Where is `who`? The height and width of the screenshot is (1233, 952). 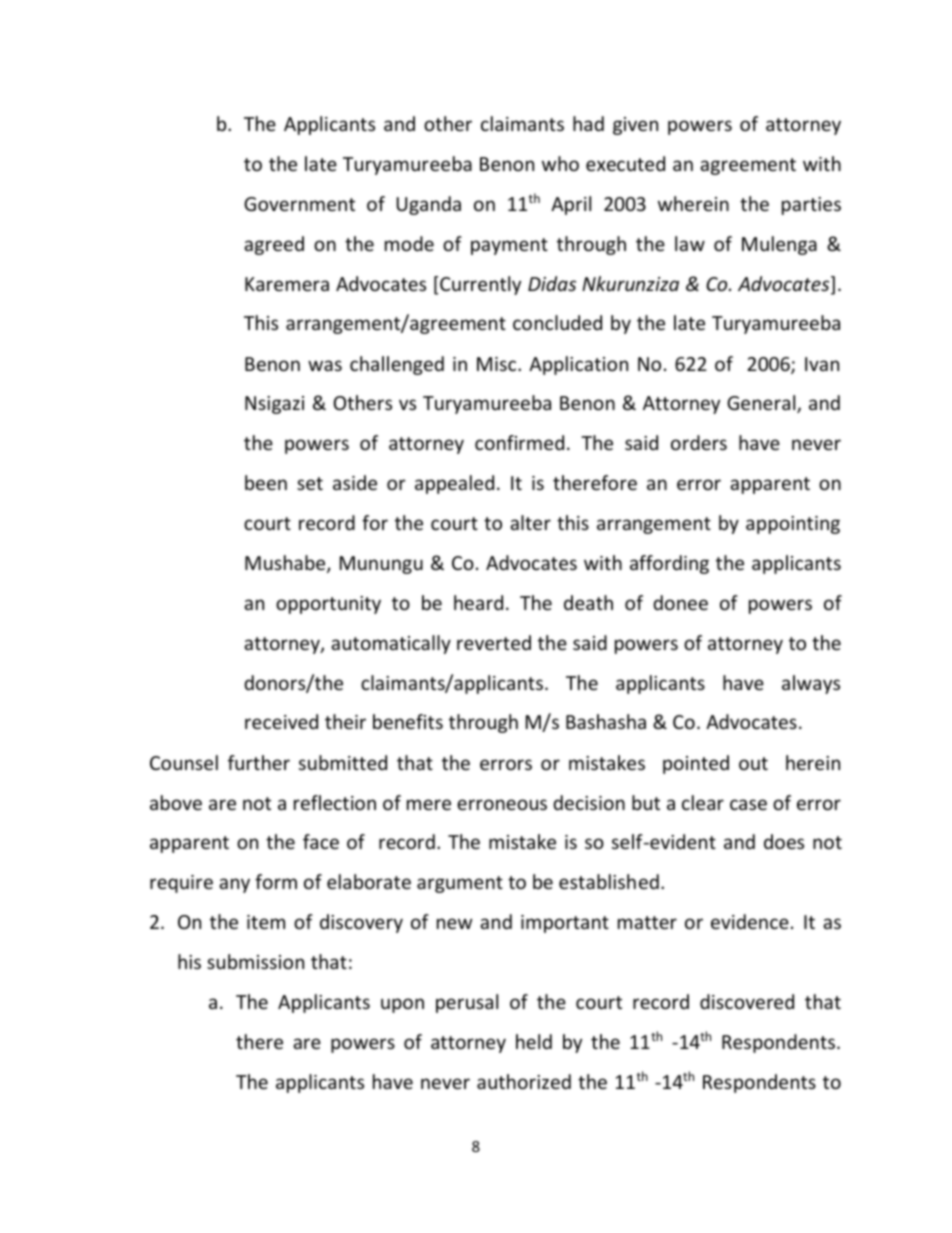
who is located at coordinates (560, 163).
